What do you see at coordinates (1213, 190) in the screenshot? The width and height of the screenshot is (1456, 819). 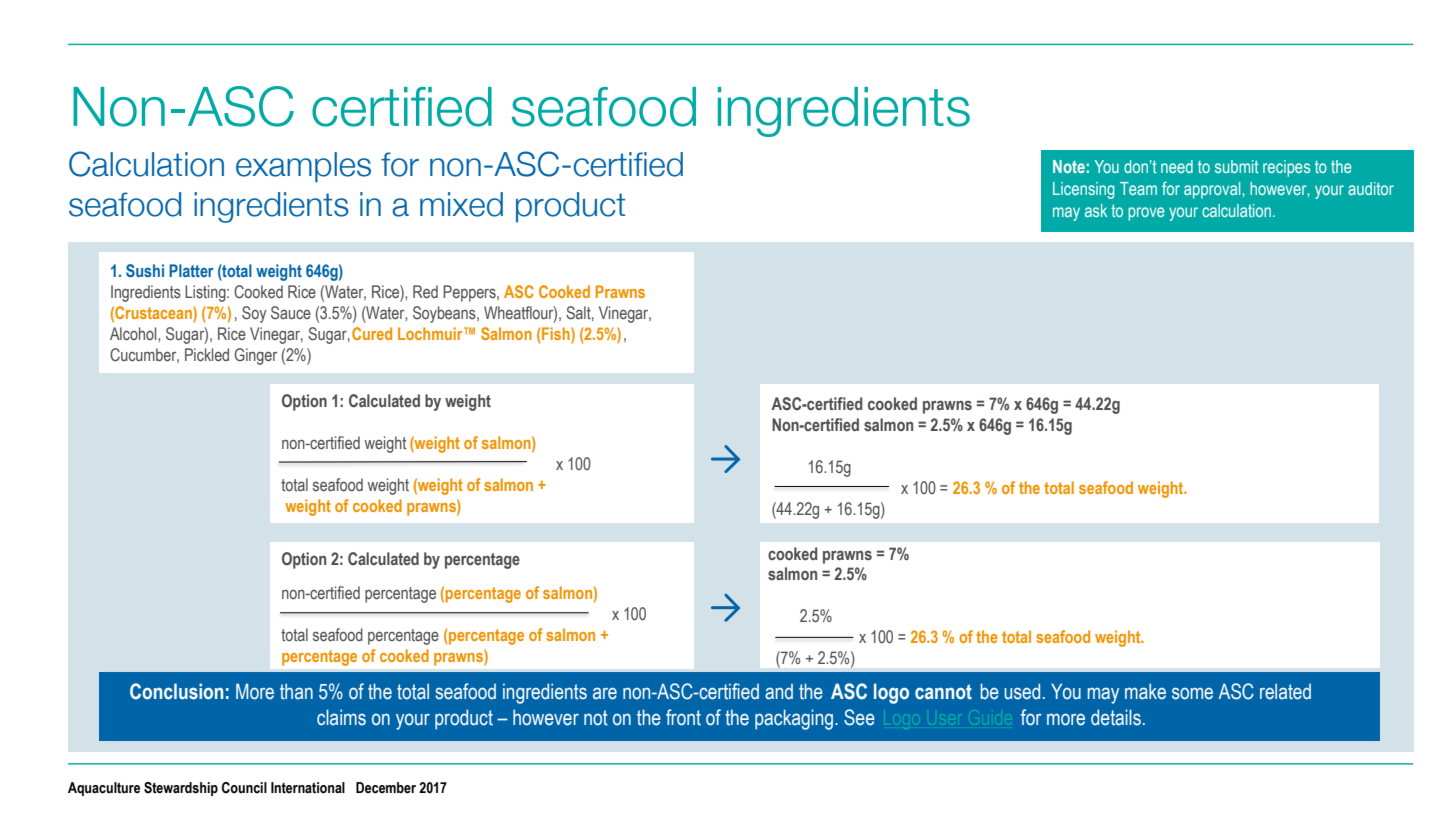 I see `approval` at bounding box center [1213, 190].
